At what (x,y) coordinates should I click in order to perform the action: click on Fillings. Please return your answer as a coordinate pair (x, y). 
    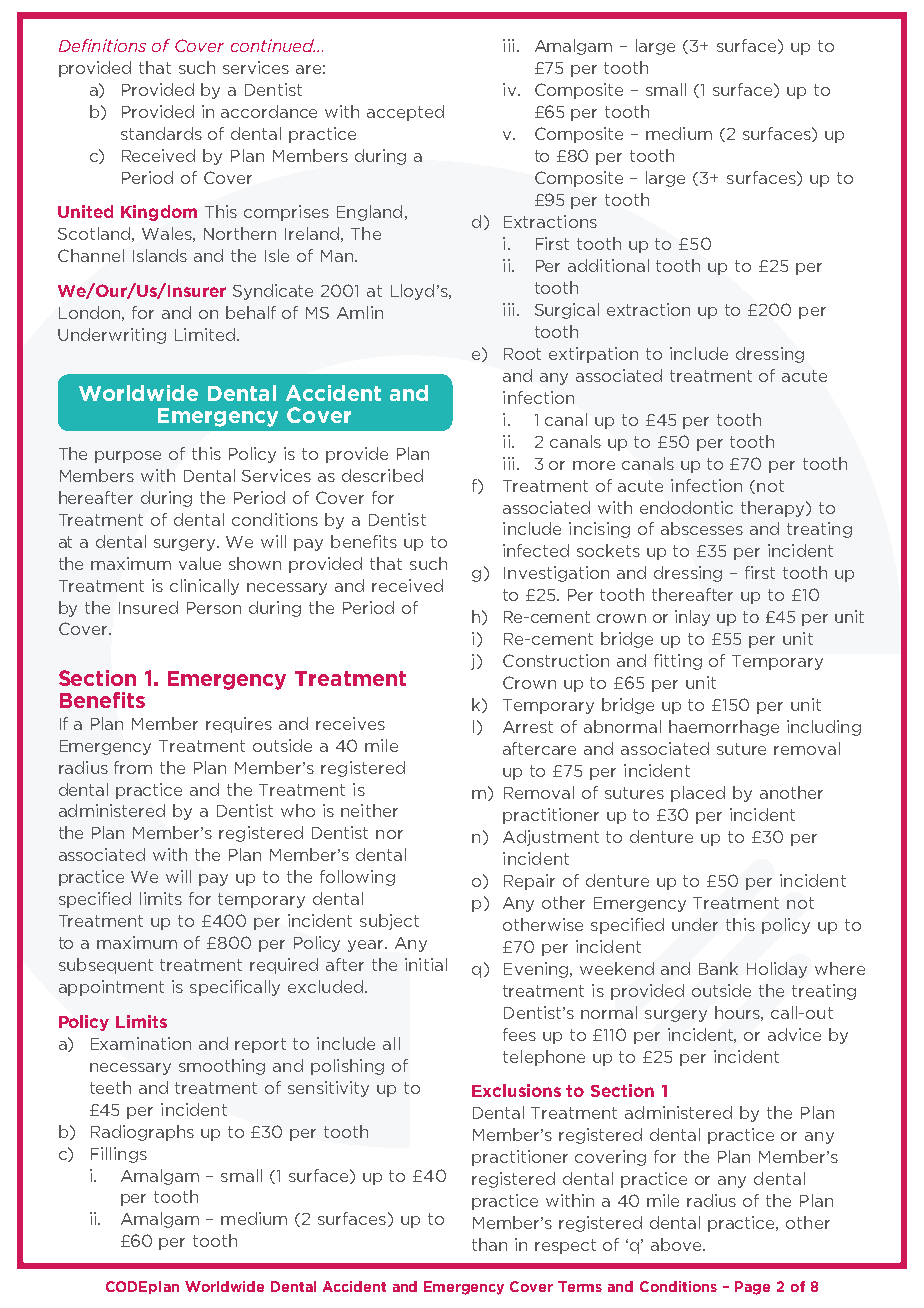
    Looking at the image, I should click on (119, 1155).
